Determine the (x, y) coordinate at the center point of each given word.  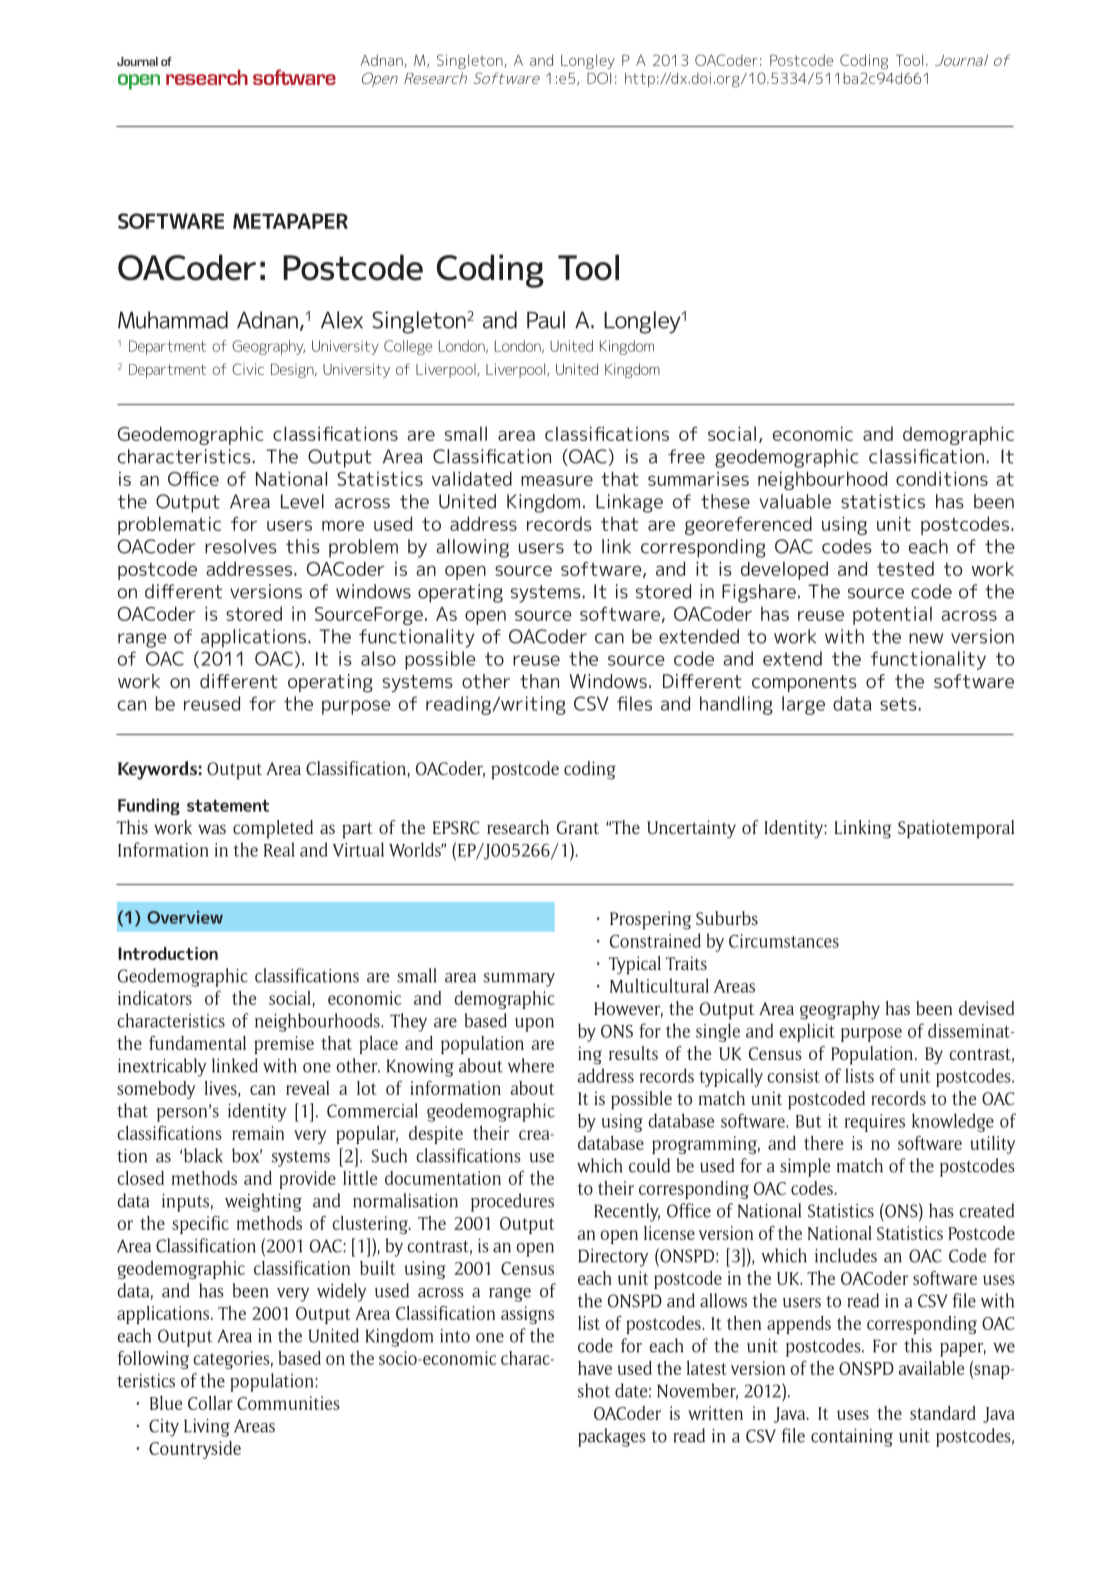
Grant (578, 827)
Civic (248, 369)
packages (612, 1437)
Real (279, 849)
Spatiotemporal (956, 829)
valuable (795, 501)
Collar (210, 1403)
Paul (546, 320)
